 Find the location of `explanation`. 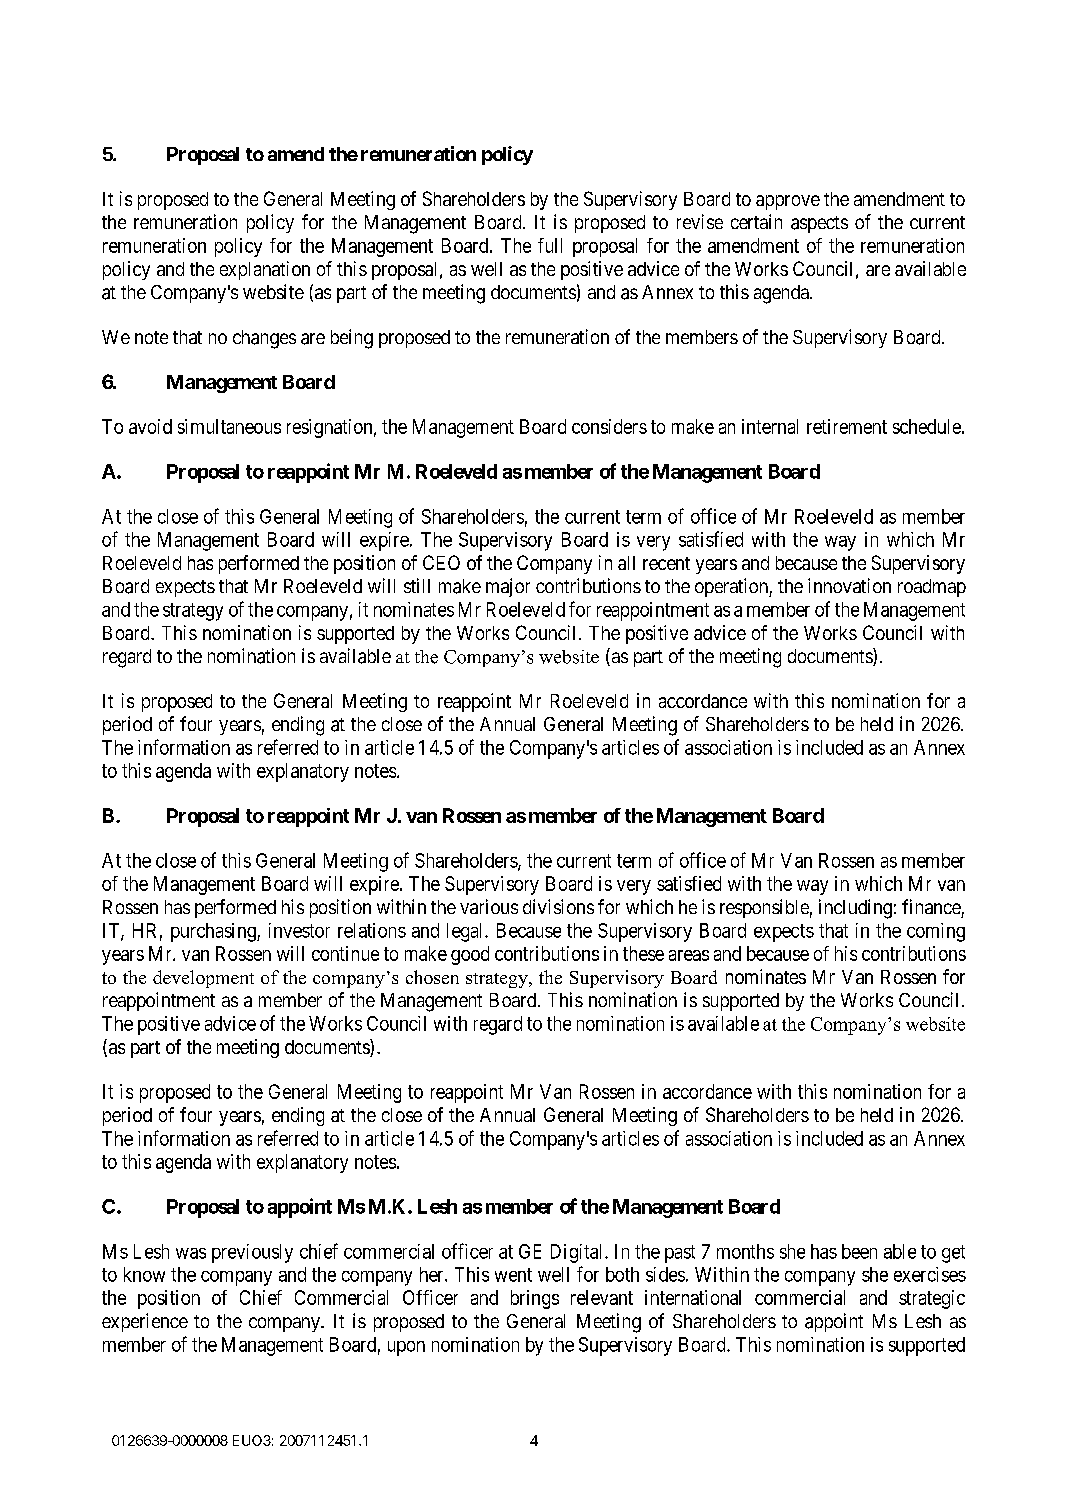

explanation is located at coordinates (265, 270).
